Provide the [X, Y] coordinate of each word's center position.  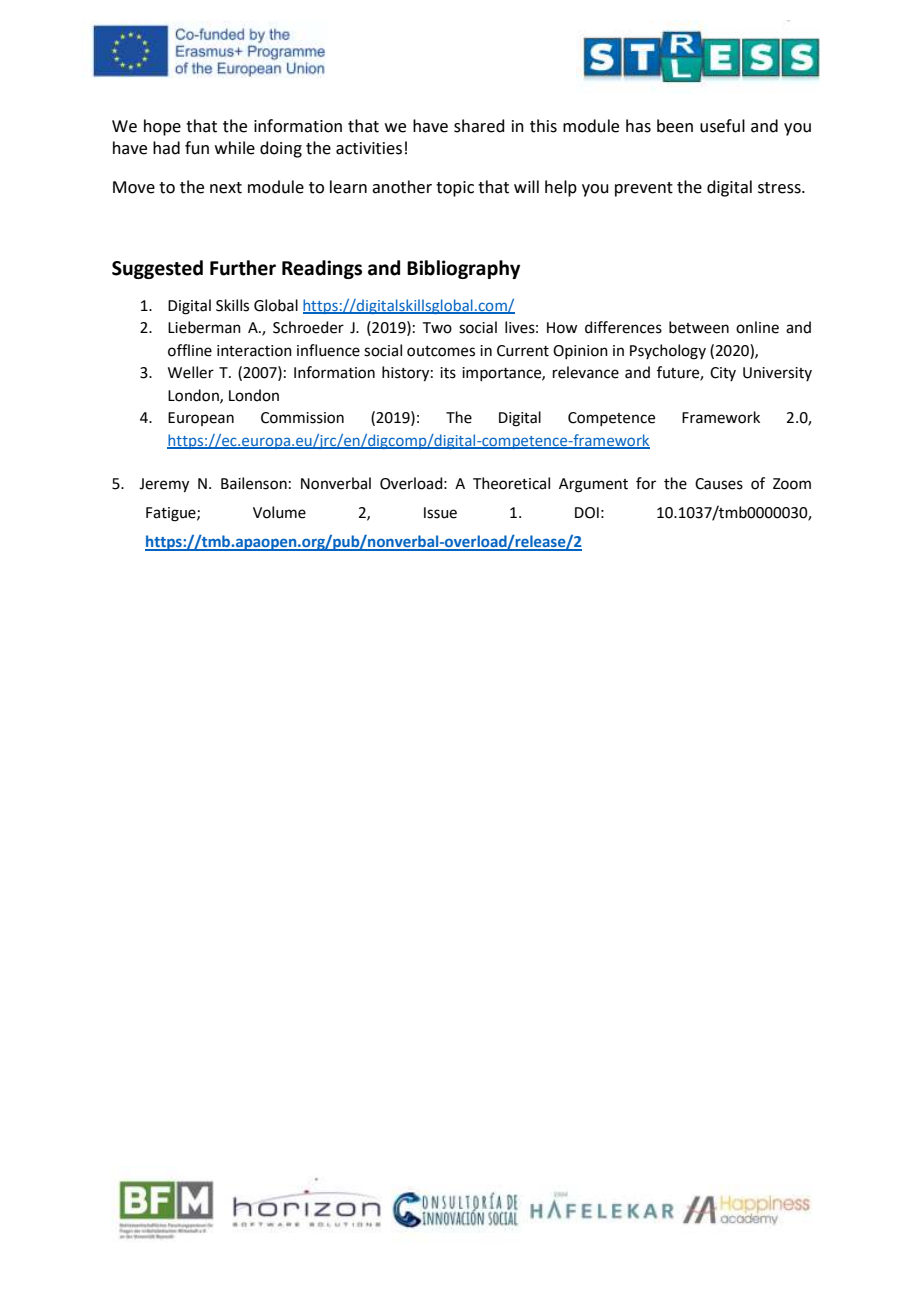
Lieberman [204, 327]
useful [722, 126]
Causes [719, 484]
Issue [440, 513]
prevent [644, 189]
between [699, 327]
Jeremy [164, 485]
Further [243, 268]
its [448, 373]
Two [437, 328]
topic [455, 189]
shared [479, 126]
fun [197, 148]
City [723, 374]
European [201, 419]
